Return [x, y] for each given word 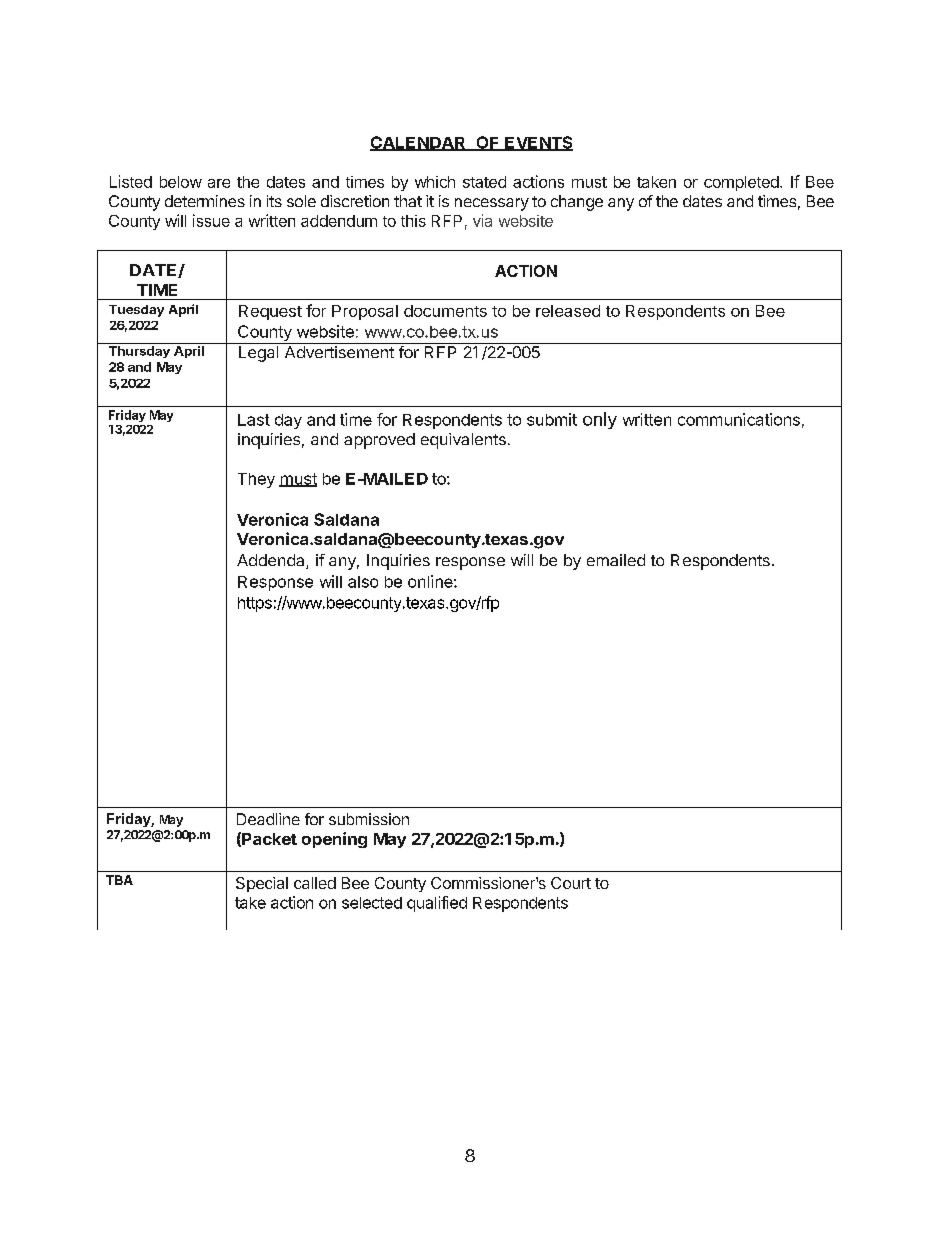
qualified [437, 904]
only [600, 420]
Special [262, 884]
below [181, 182]
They [256, 480]
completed [742, 183]
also [363, 582]
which [435, 182]
